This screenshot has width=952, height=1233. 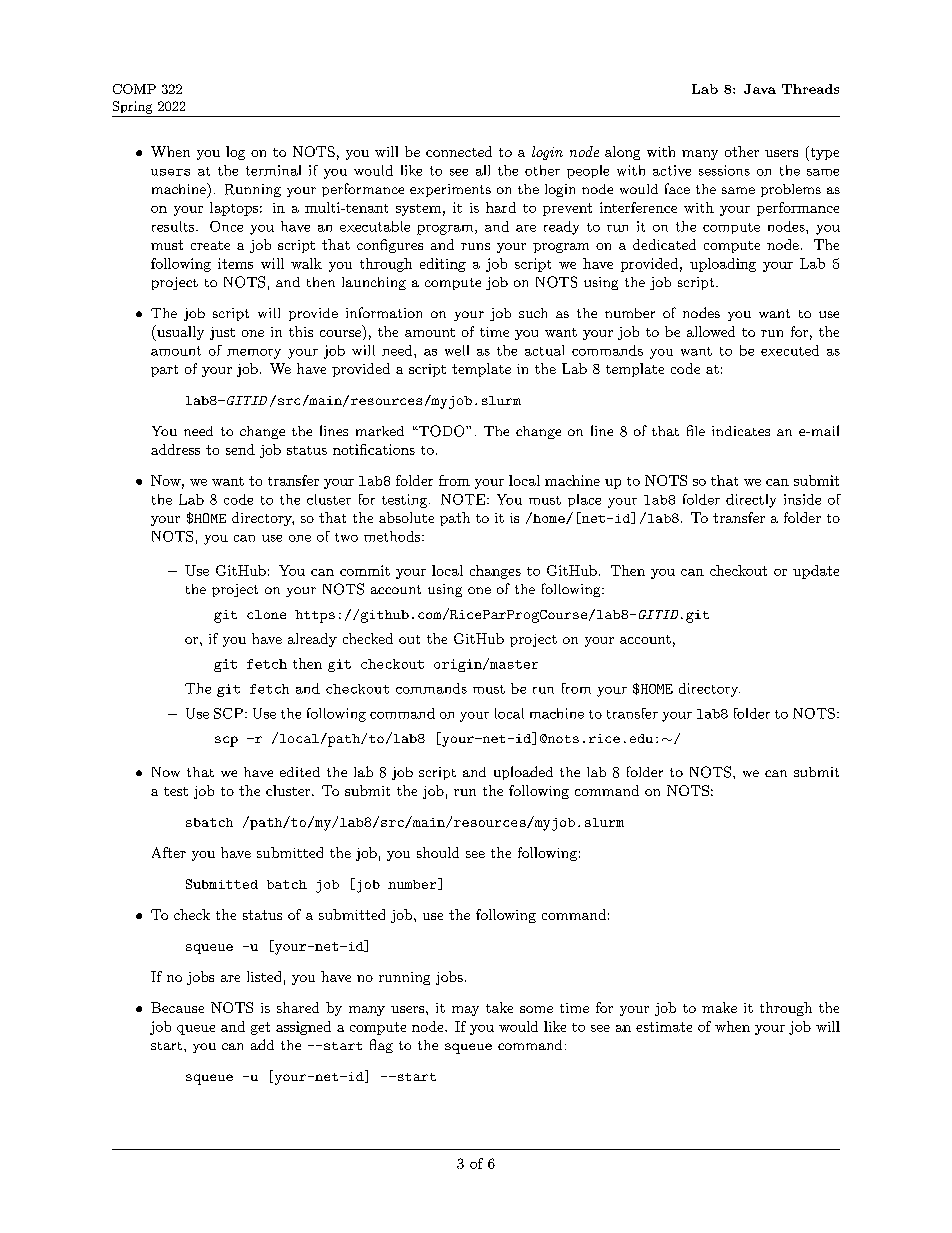 I want to click on may, so click(x=465, y=1011).
